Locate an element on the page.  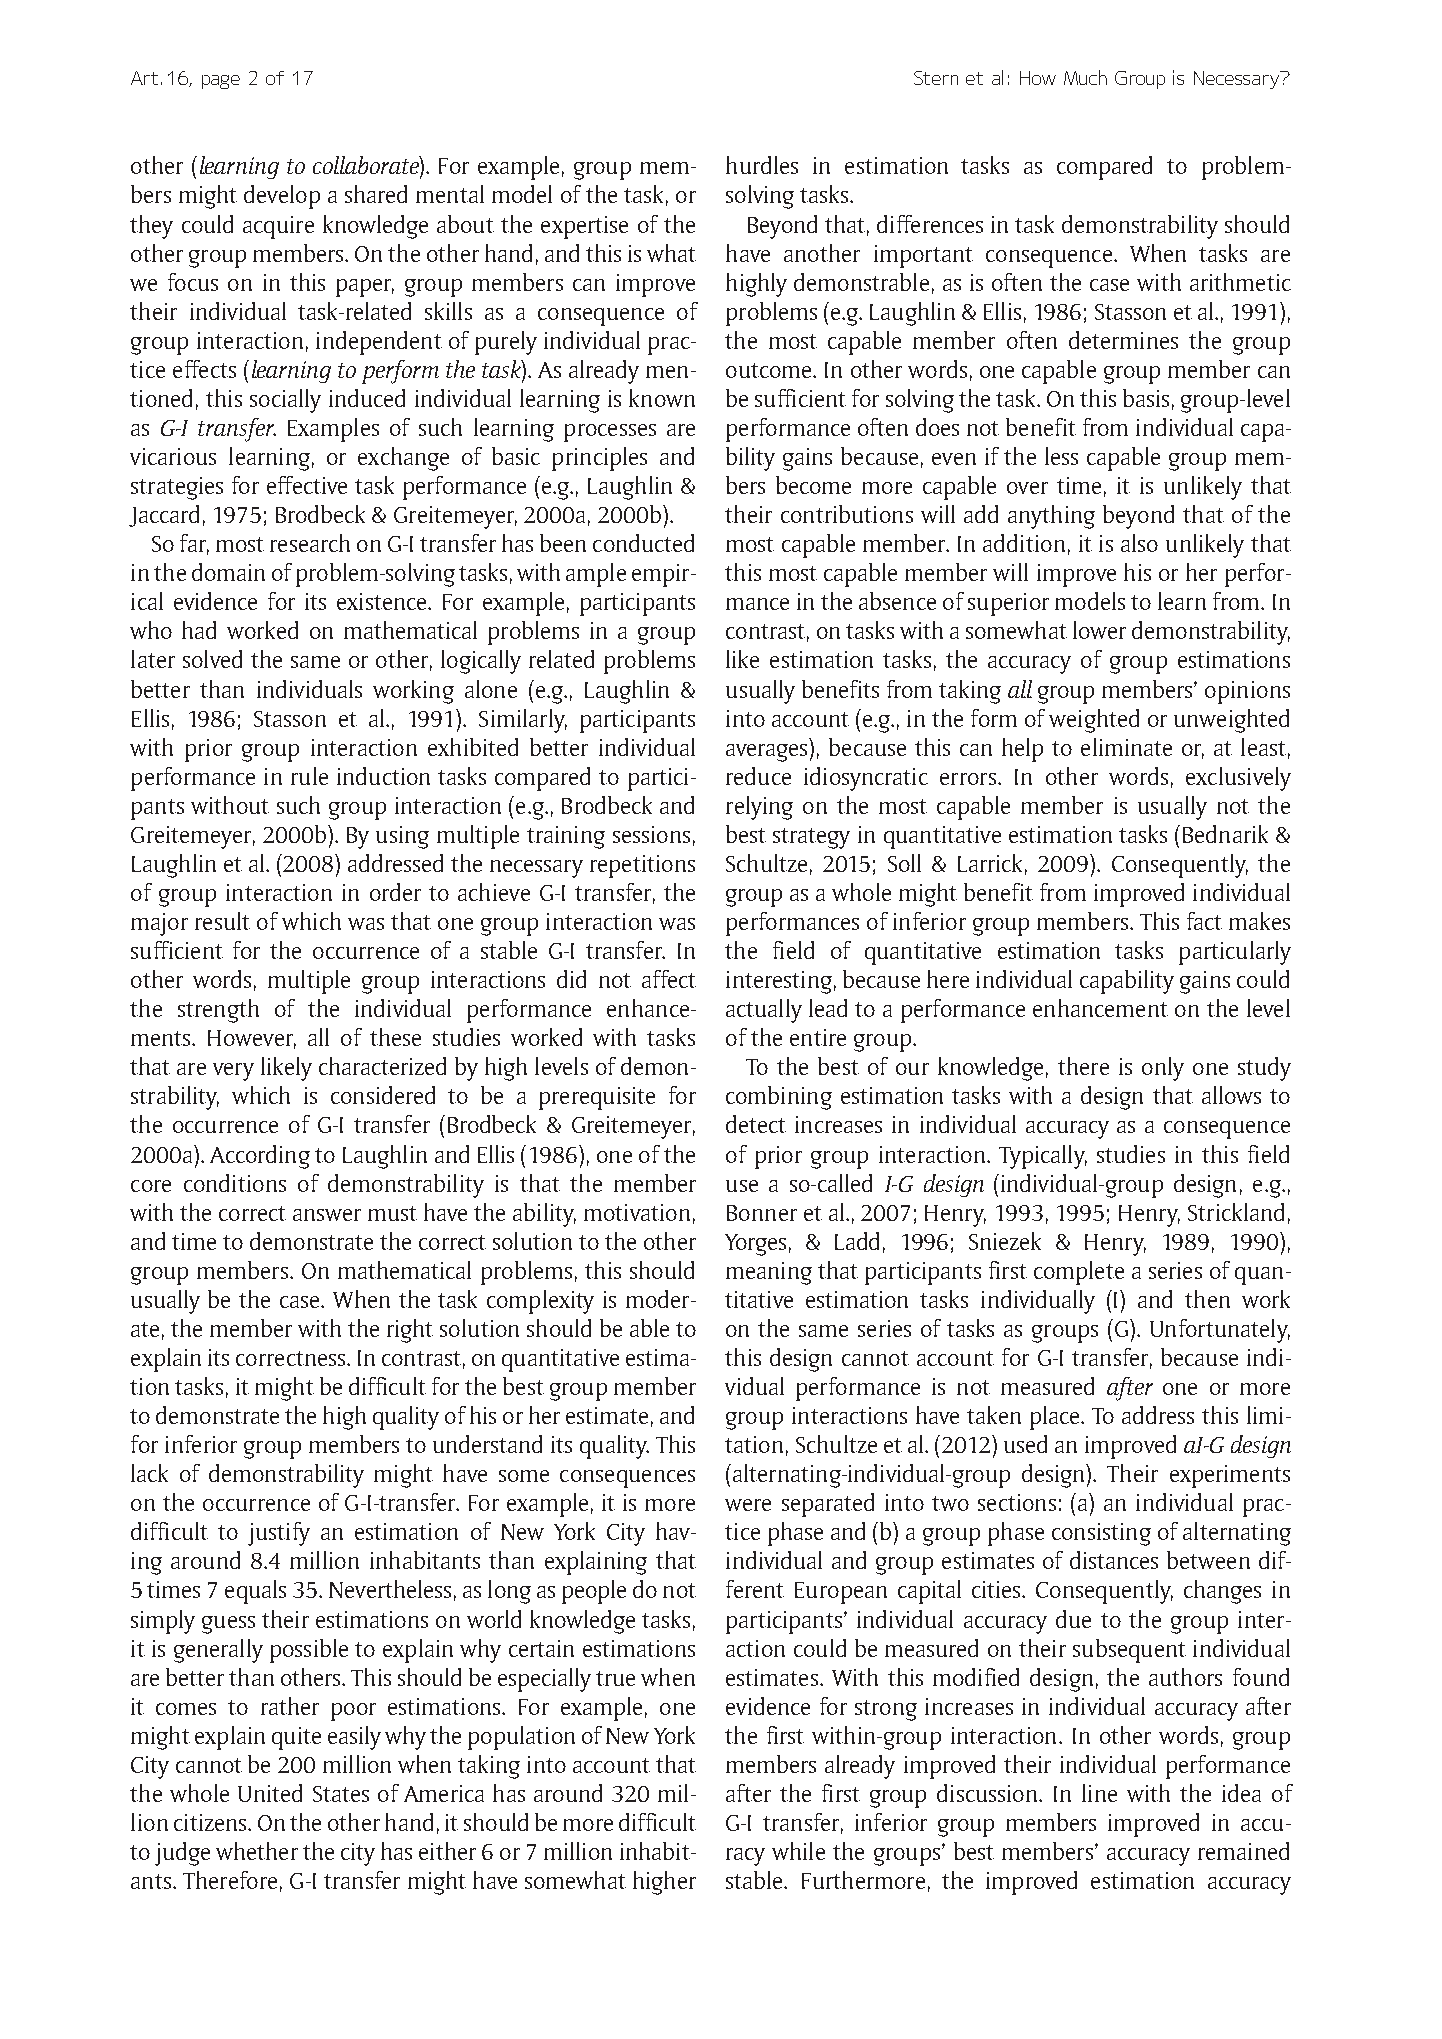
answer is located at coordinates (327, 1215).
